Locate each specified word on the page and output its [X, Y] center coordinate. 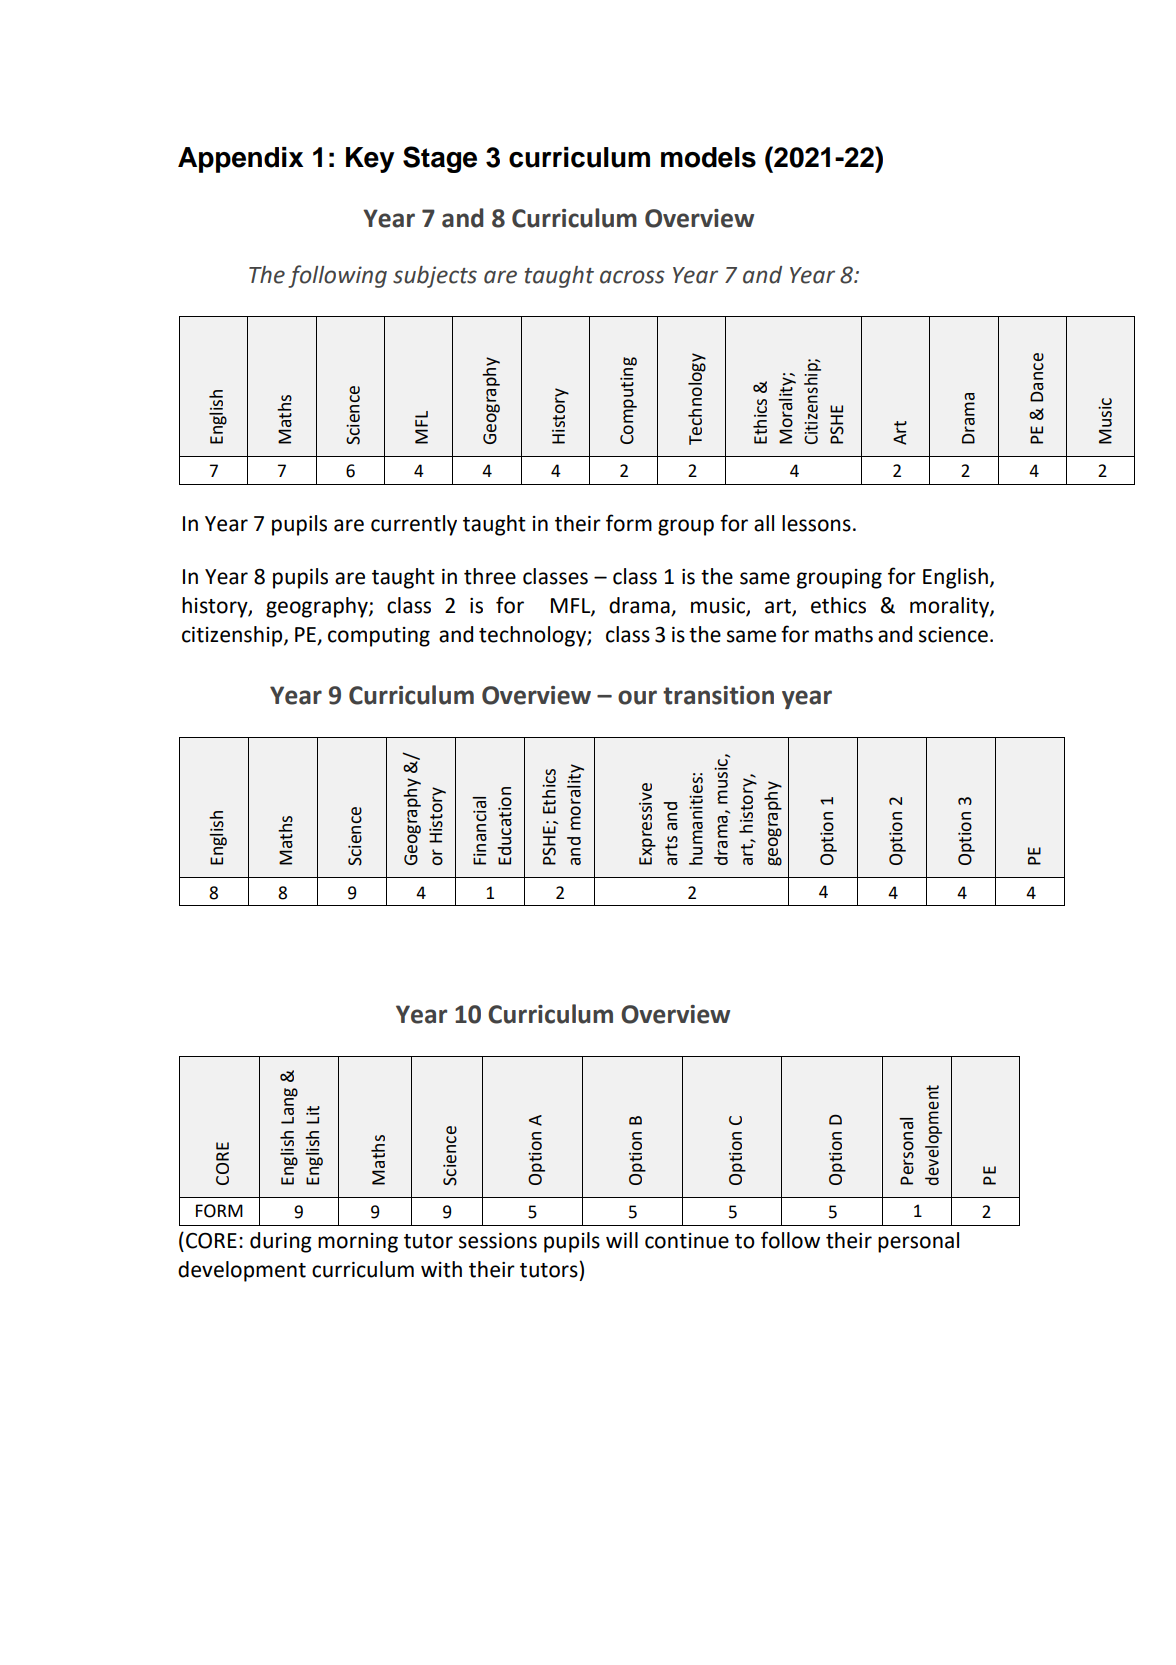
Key [370, 160]
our [637, 697]
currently [414, 525]
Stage [440, 159]
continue [687, 1241]
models [708, 157]
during [281, 1242]
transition [718, 695]
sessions [498, 1241]
